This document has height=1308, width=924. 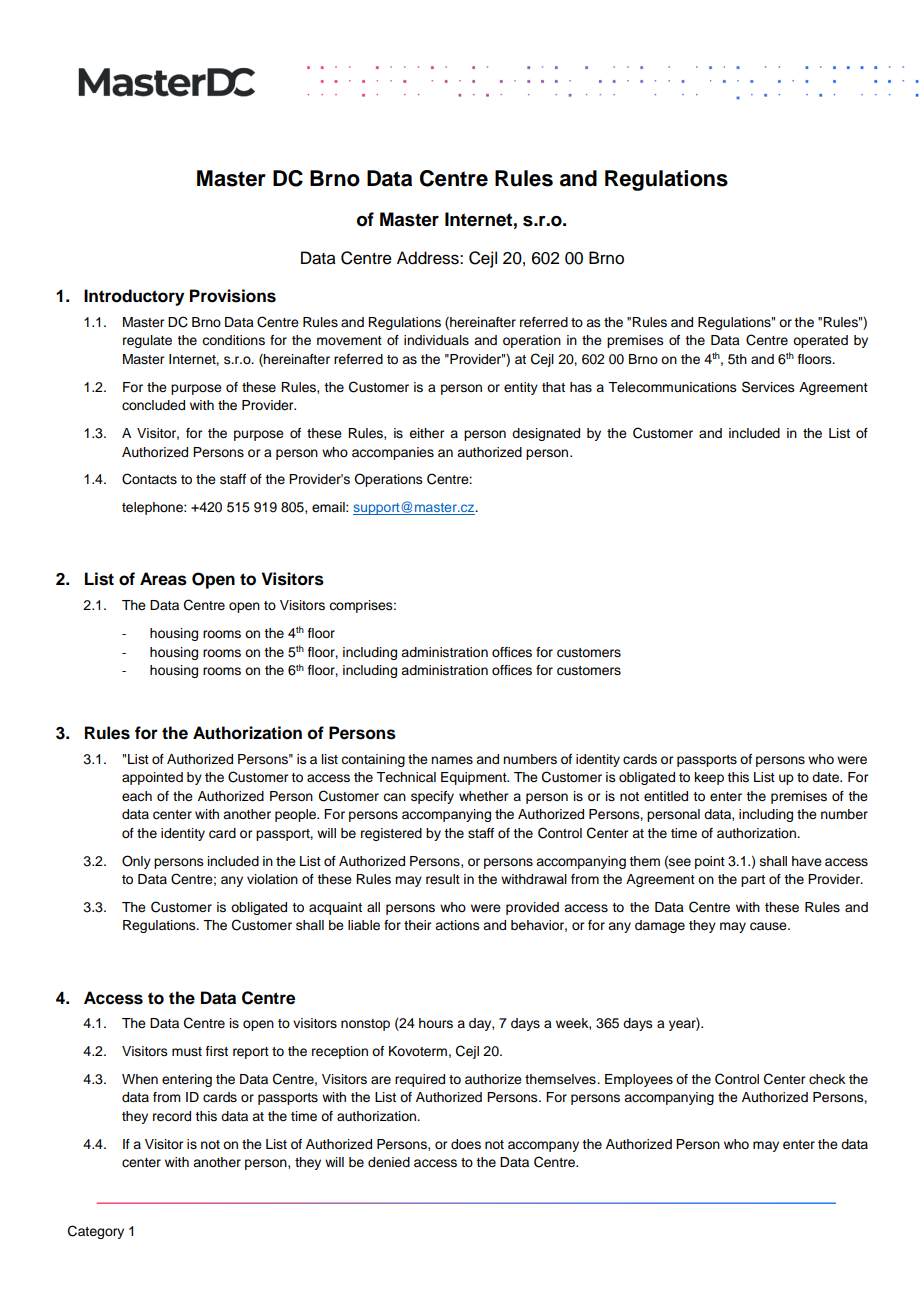 What do you see at coordinates (753, 881) in the document?
I see `part` at bounding box center [753, 881].
